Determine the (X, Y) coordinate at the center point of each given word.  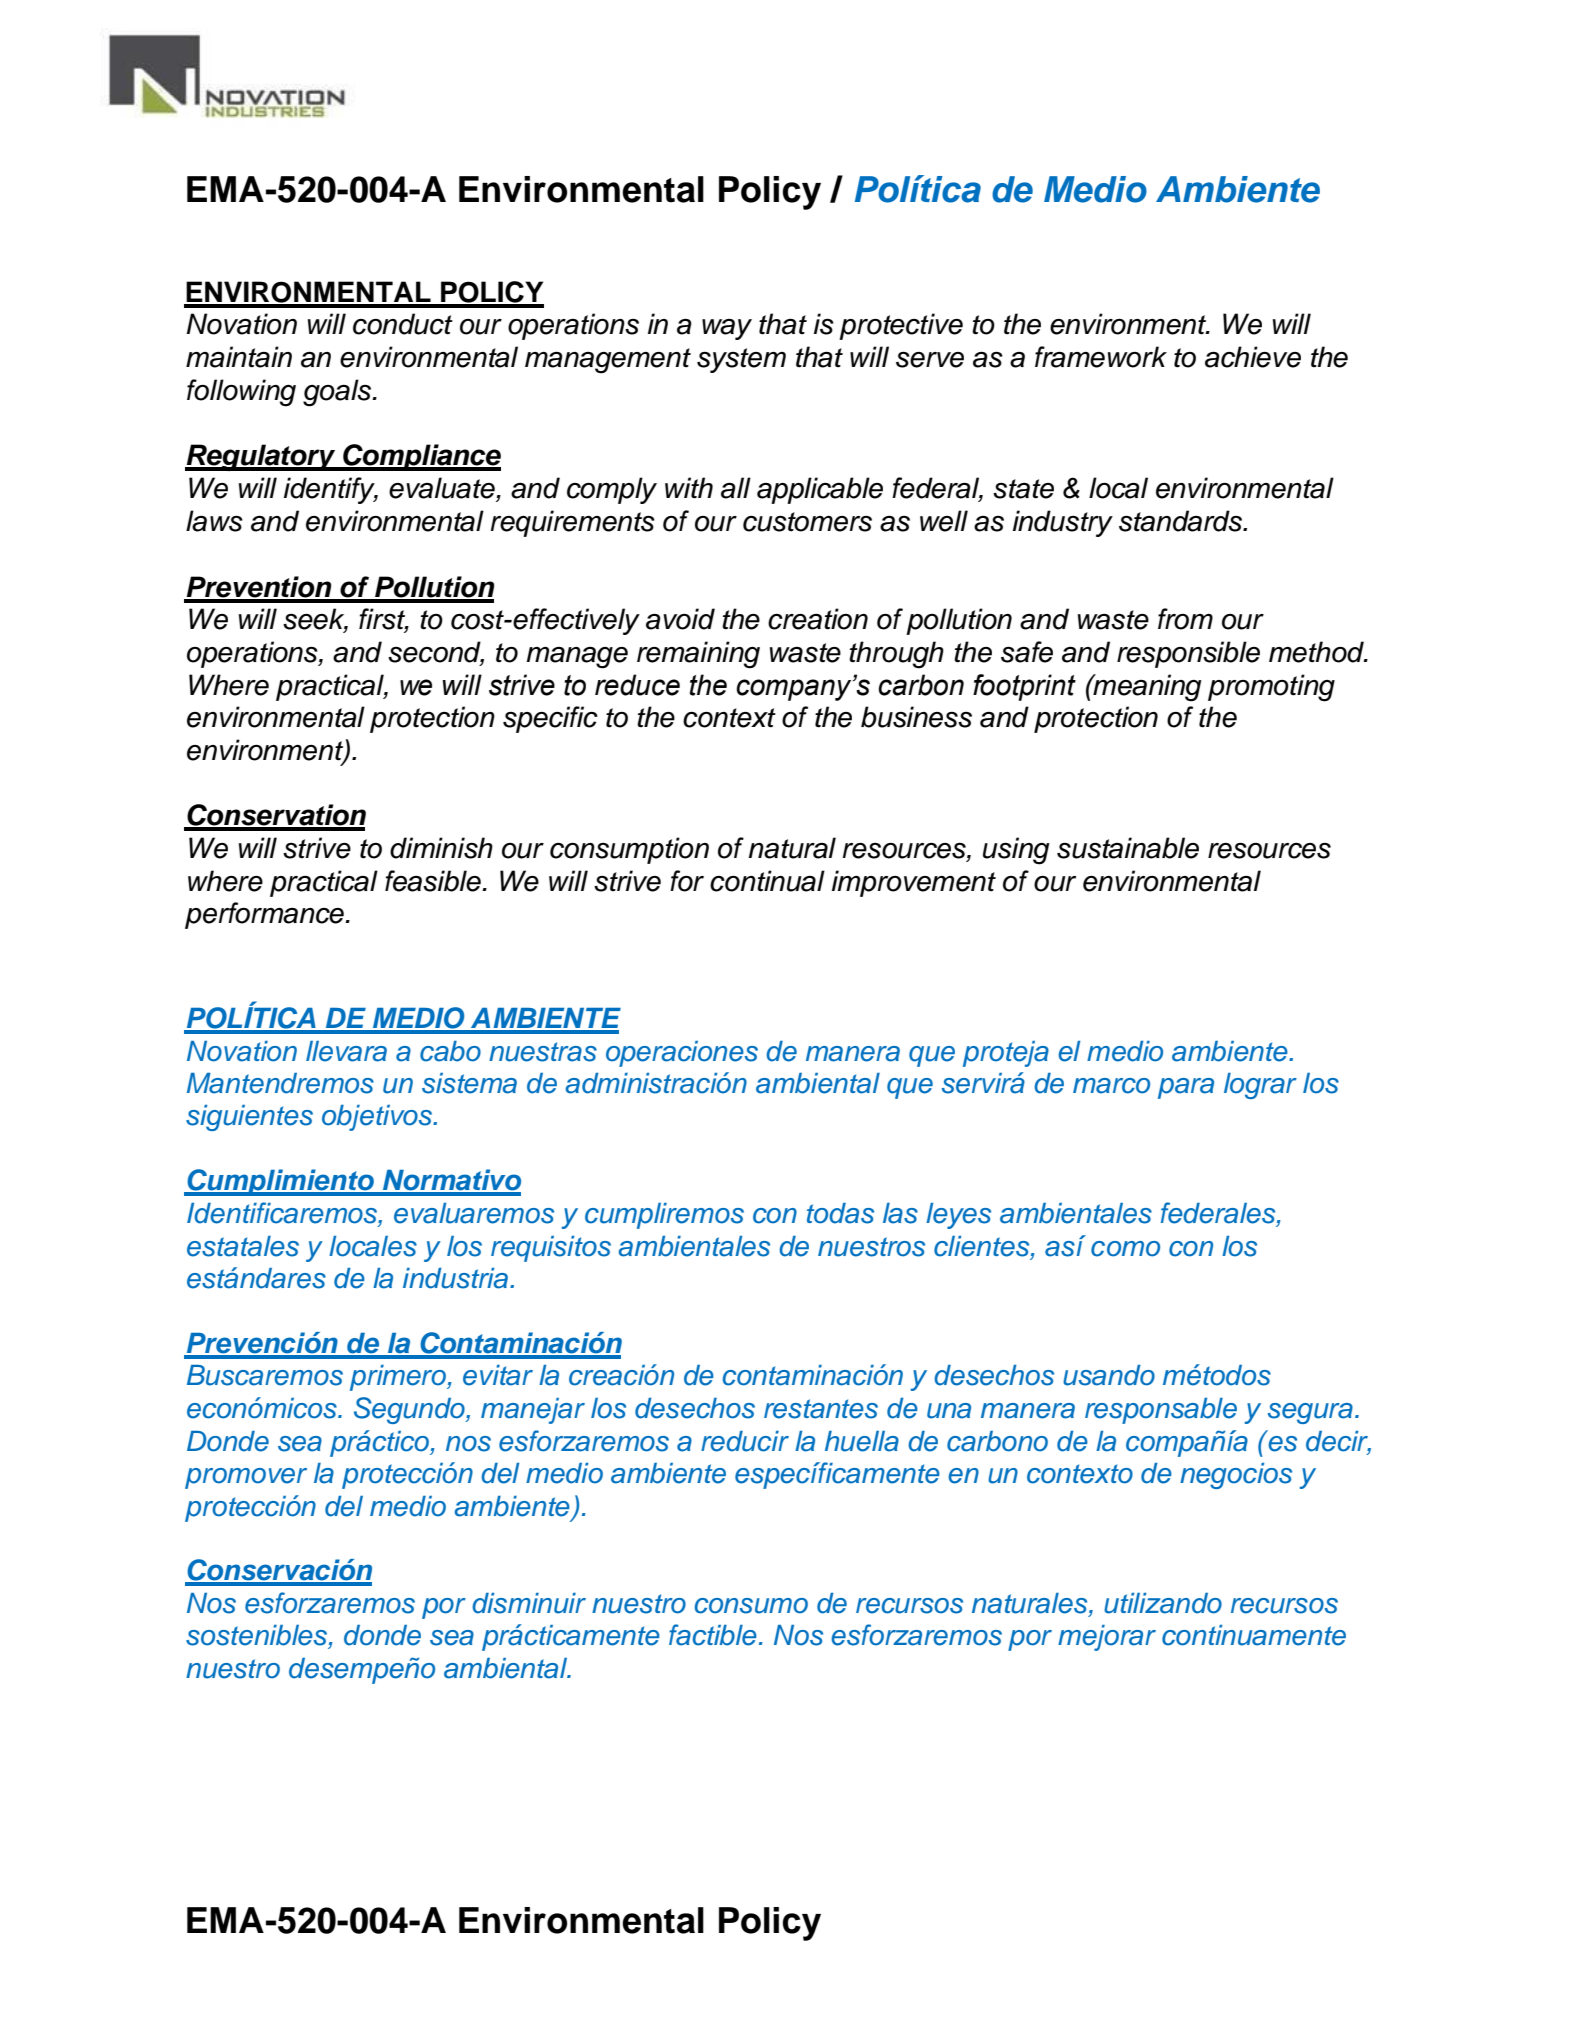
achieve (1253, 357)
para (1186, 1088)
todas (840, 1213)
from (1185, 619)
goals (338, 393)
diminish (441, 848)
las (900, 1213)
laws (214, 521)
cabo (450, 1051)
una (949, 1411)
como (1125, 1249)
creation (818, 619)
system (741, 360)
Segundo (410, 1410)
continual (767, 881)
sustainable (1128, 848)
